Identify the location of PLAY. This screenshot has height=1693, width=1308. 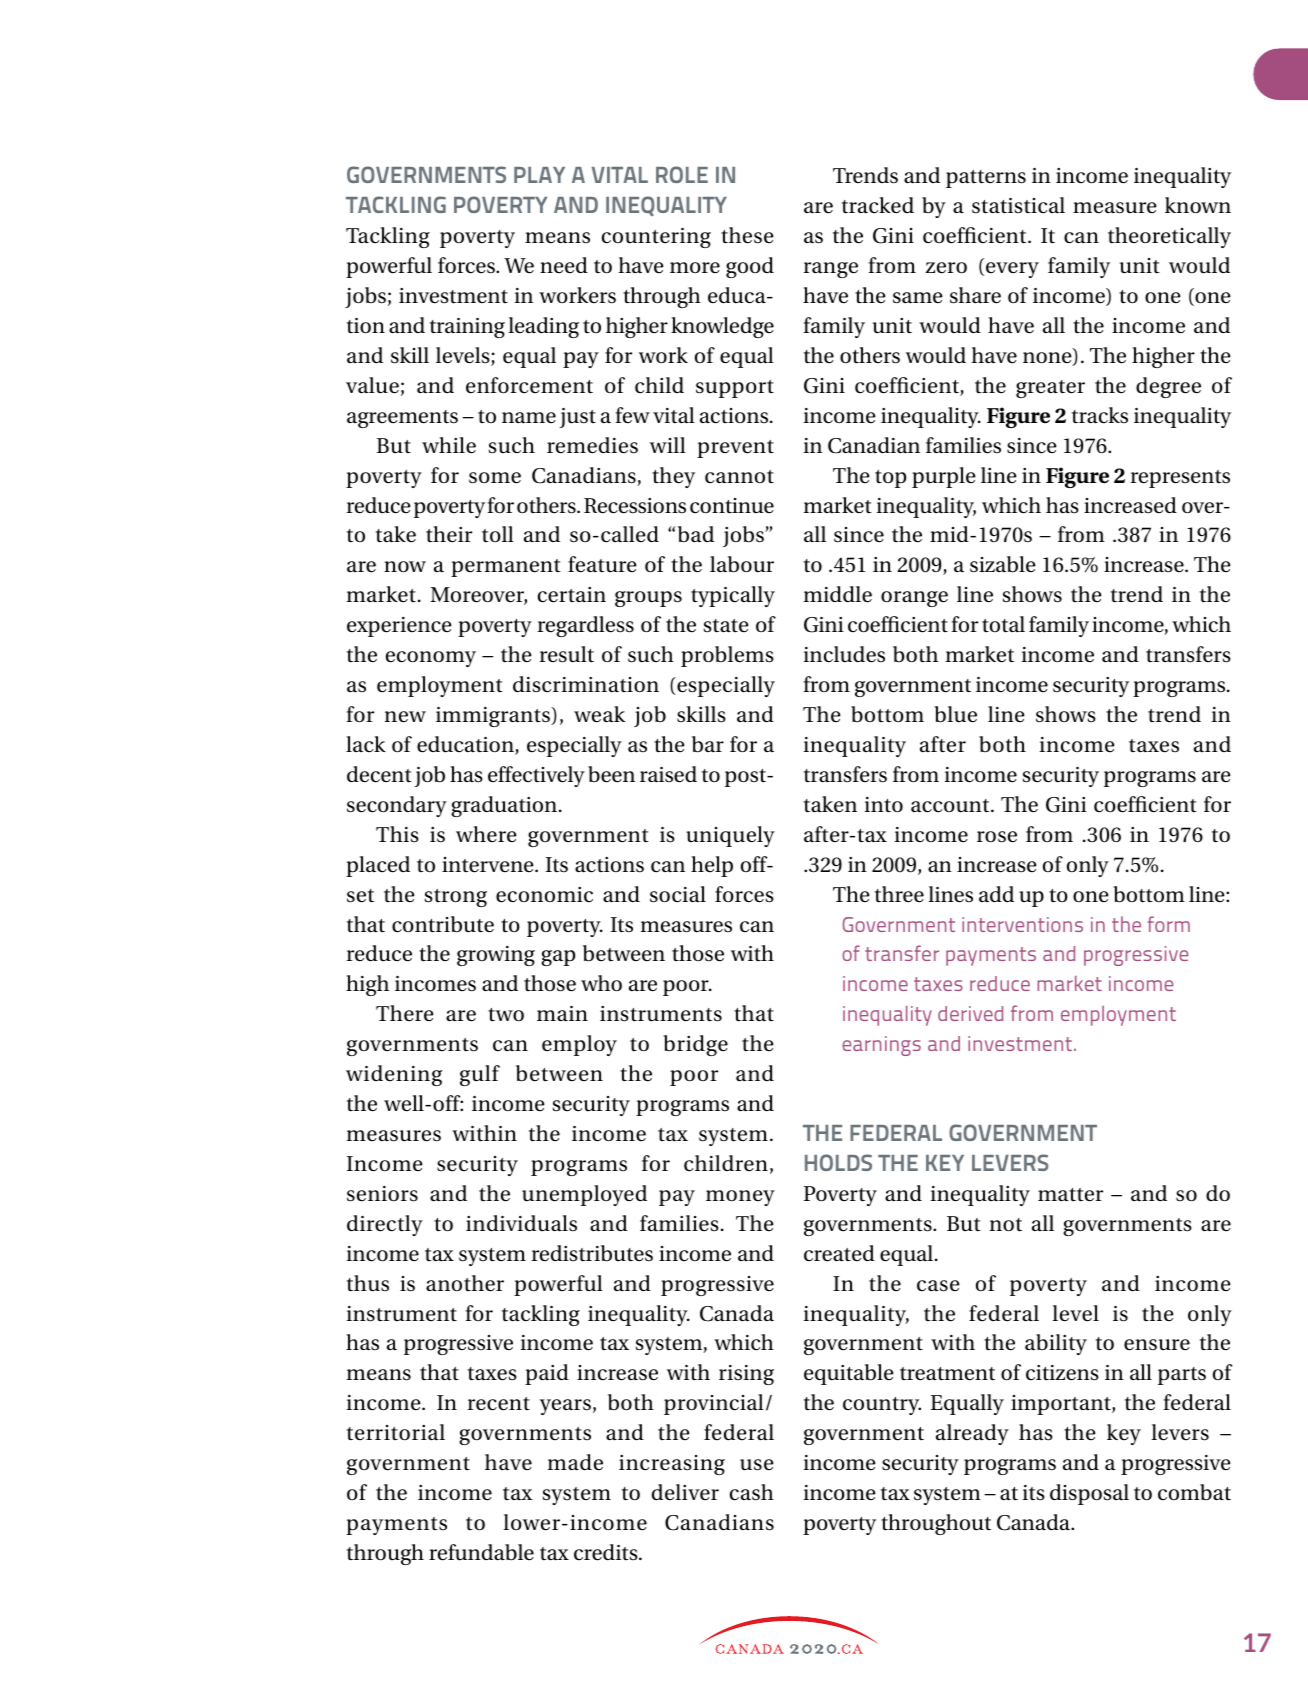
(539, 175).
